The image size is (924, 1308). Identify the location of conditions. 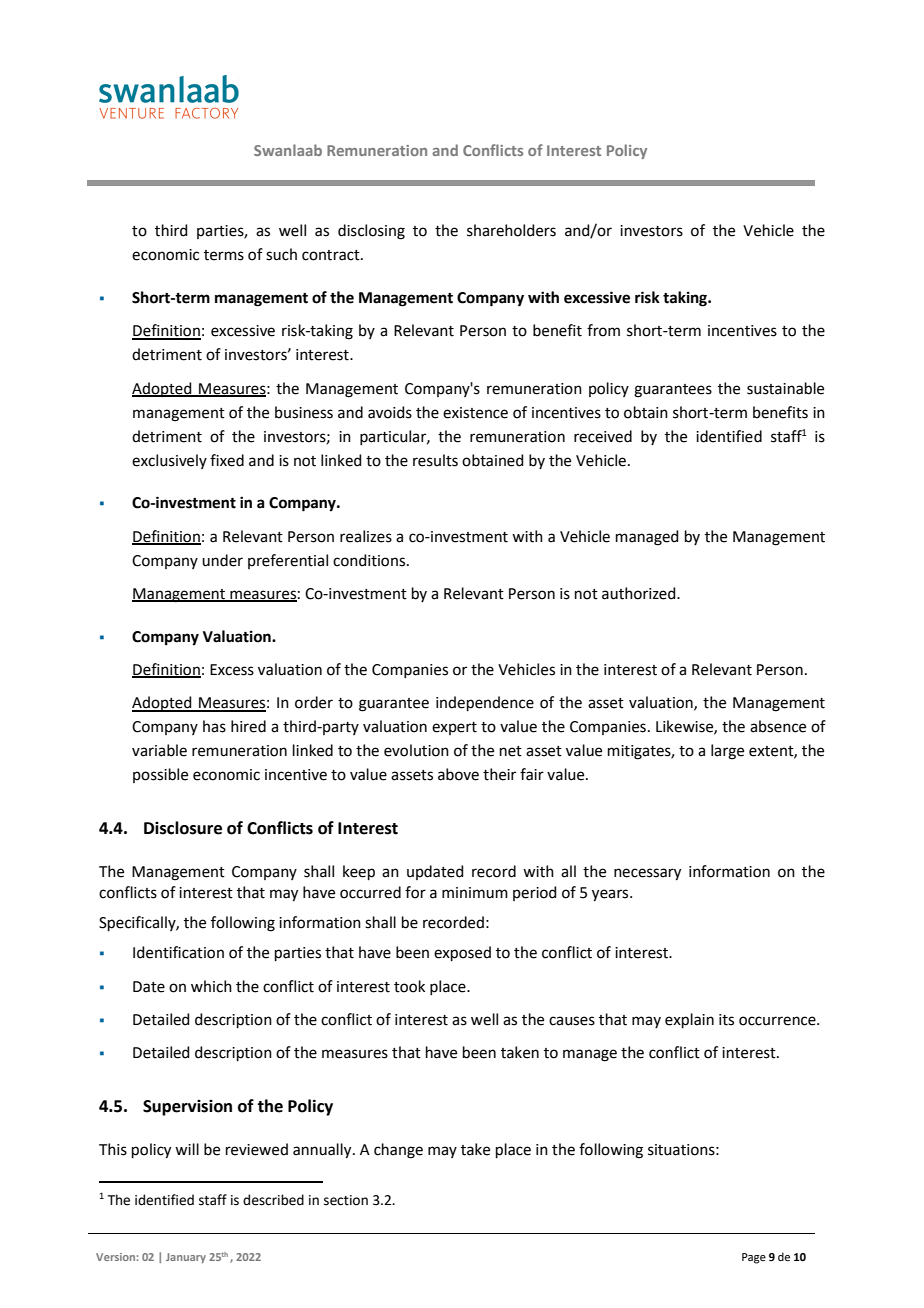
(370, 560).
